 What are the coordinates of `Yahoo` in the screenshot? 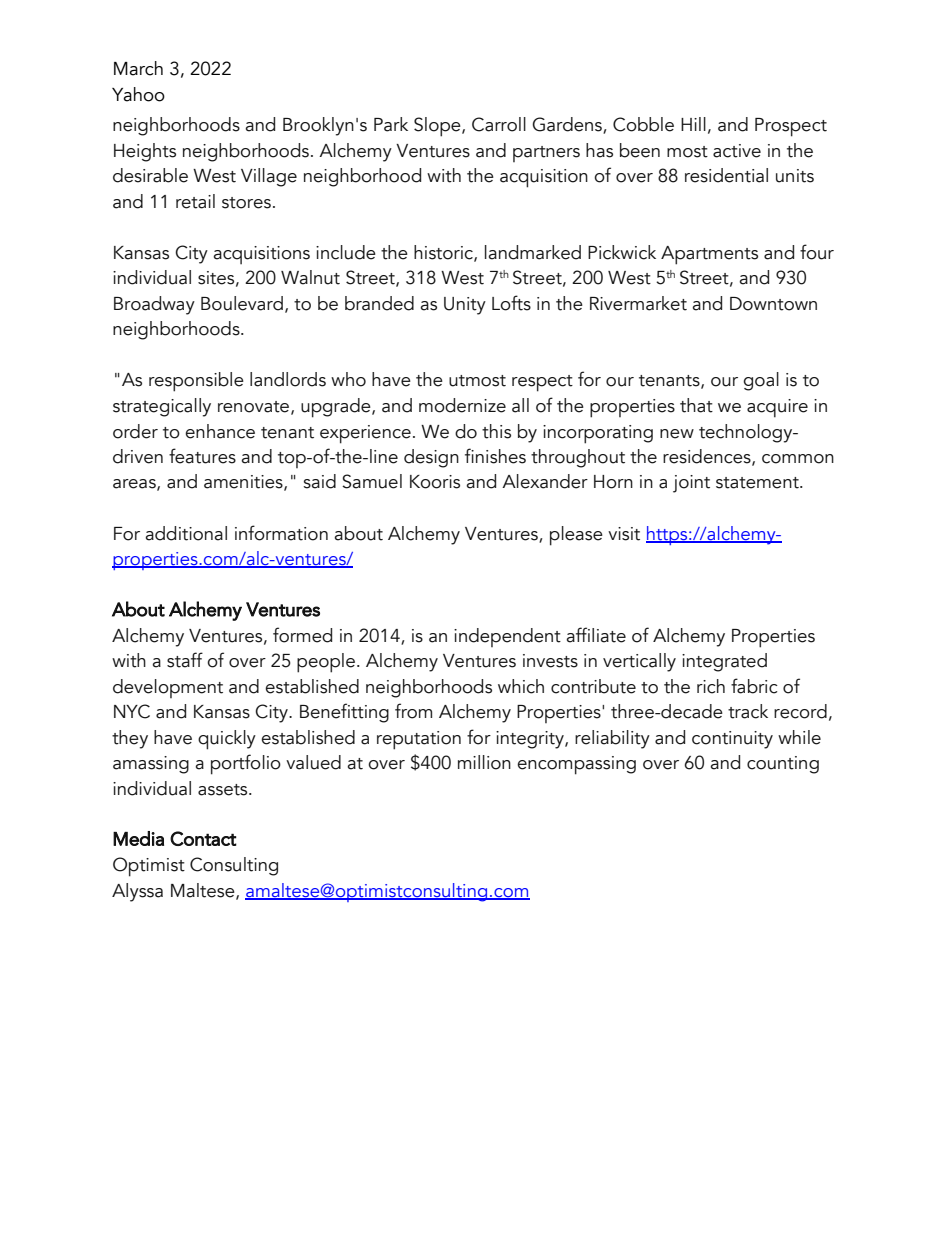 It's located at (138, 94).
